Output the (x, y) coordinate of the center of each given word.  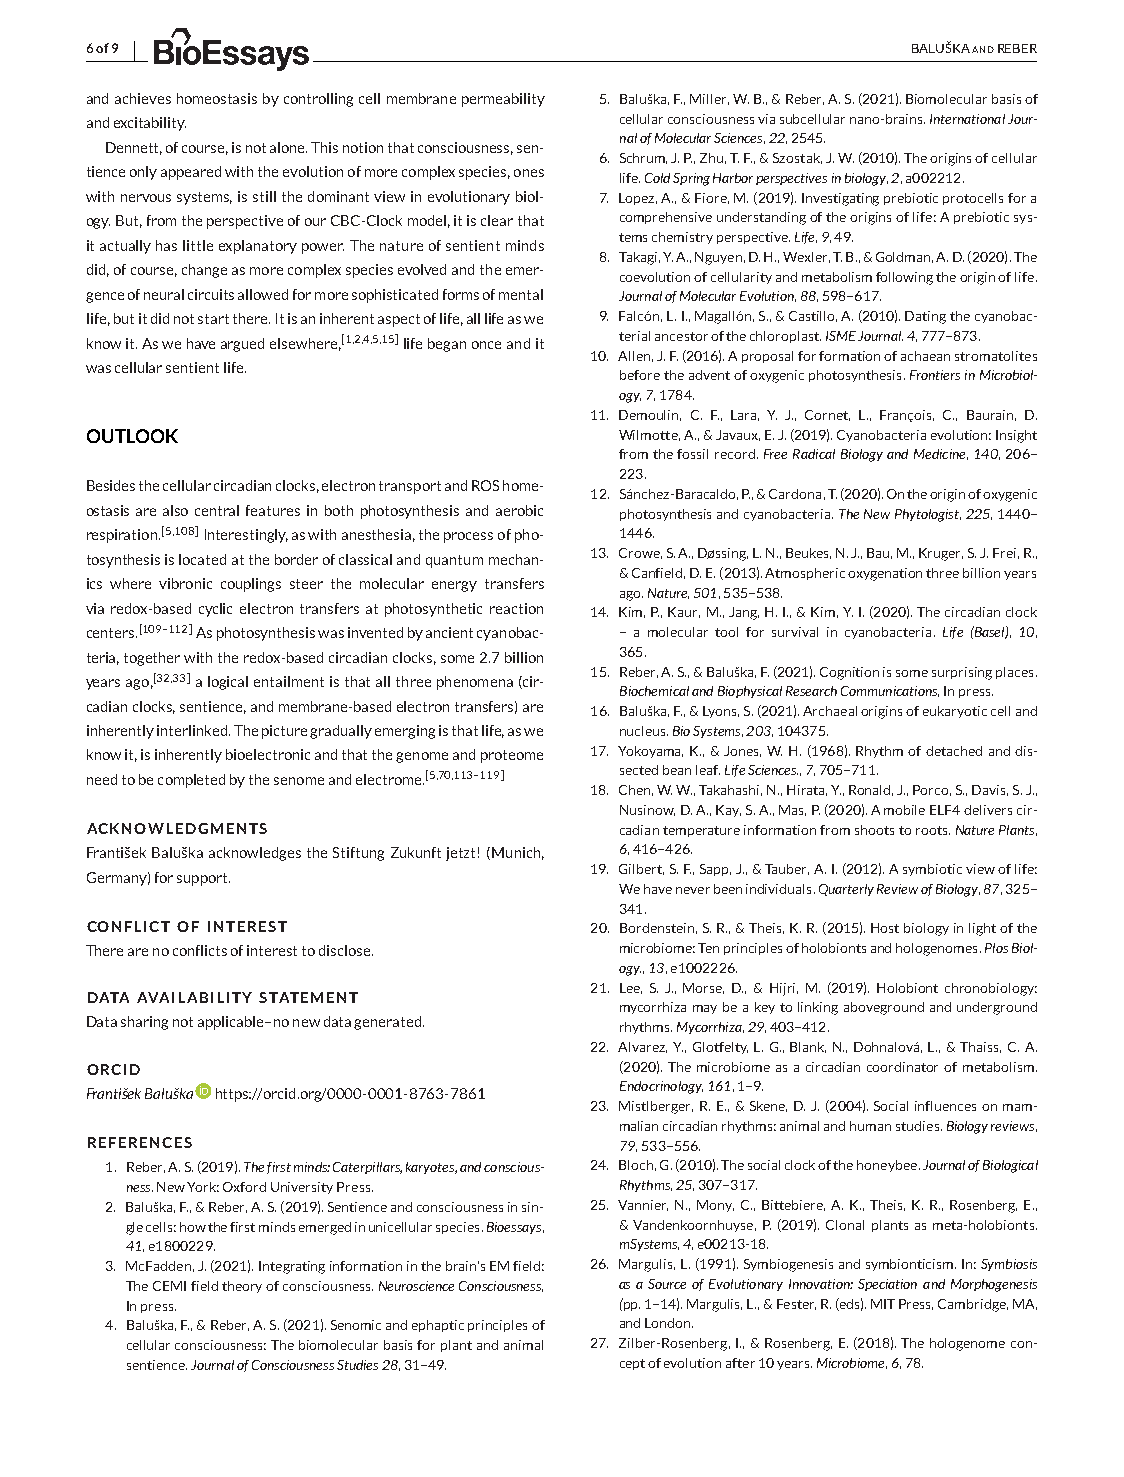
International (967, 119)
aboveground (884, 1008)
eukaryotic (955, 712)
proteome (512, 756)
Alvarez (642, 1047)
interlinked (192, 730)
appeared (191, 173)
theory (242, 1287)
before (640, 375)
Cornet (827, 415)
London (669, 1323)
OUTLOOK (132, 436)
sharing (144, 1023)
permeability (503, 100)
